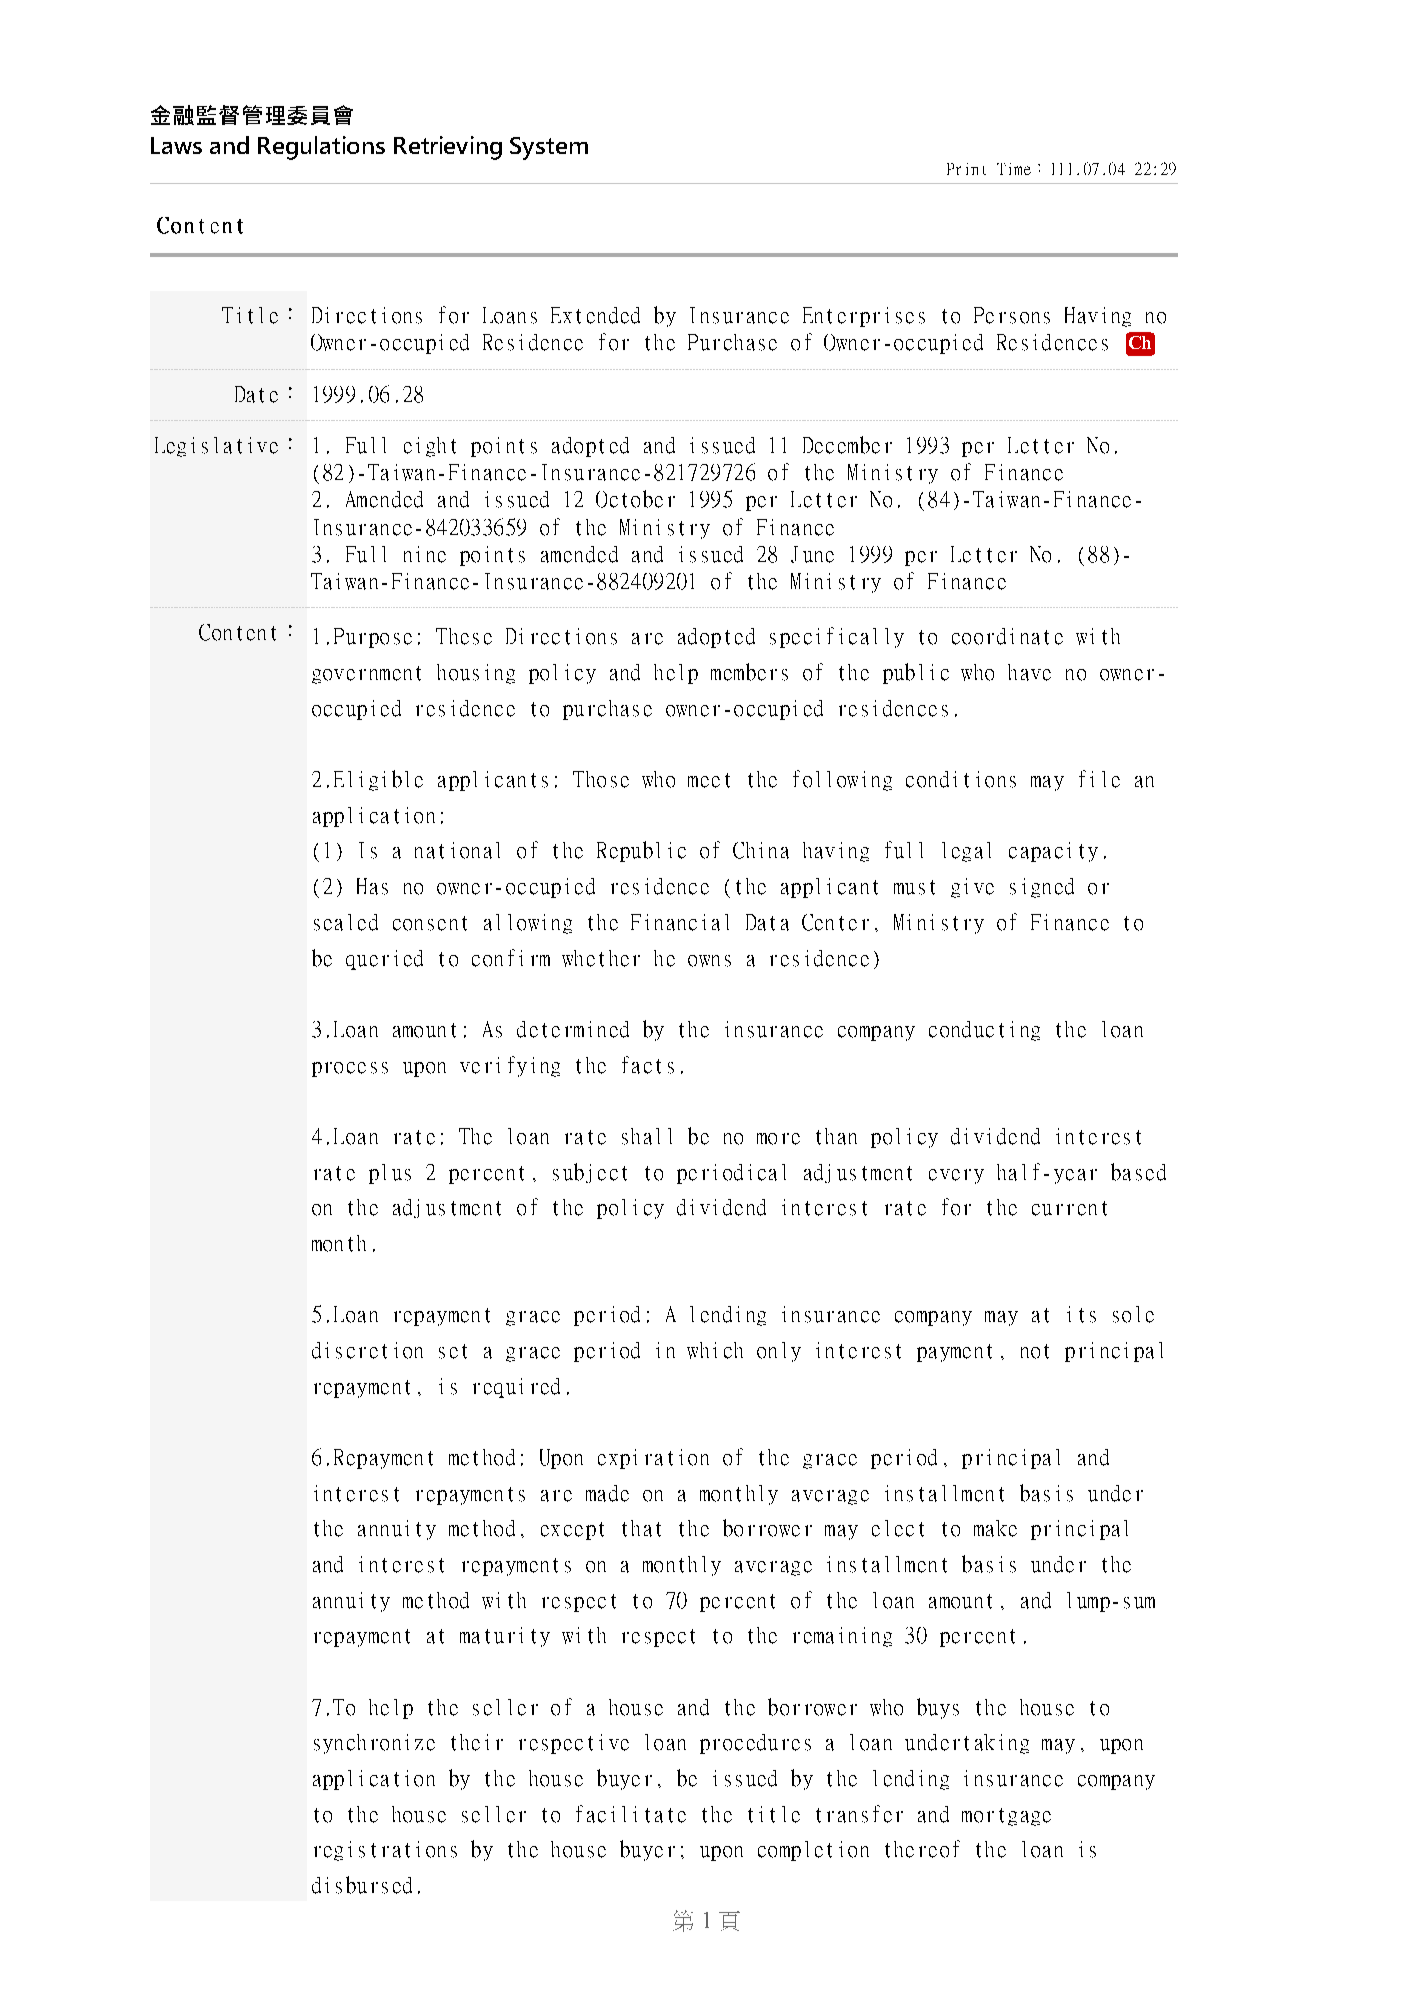 The width and height of the screenshot is (1415, 2002). I want to click on meet, so click(709, 780).
